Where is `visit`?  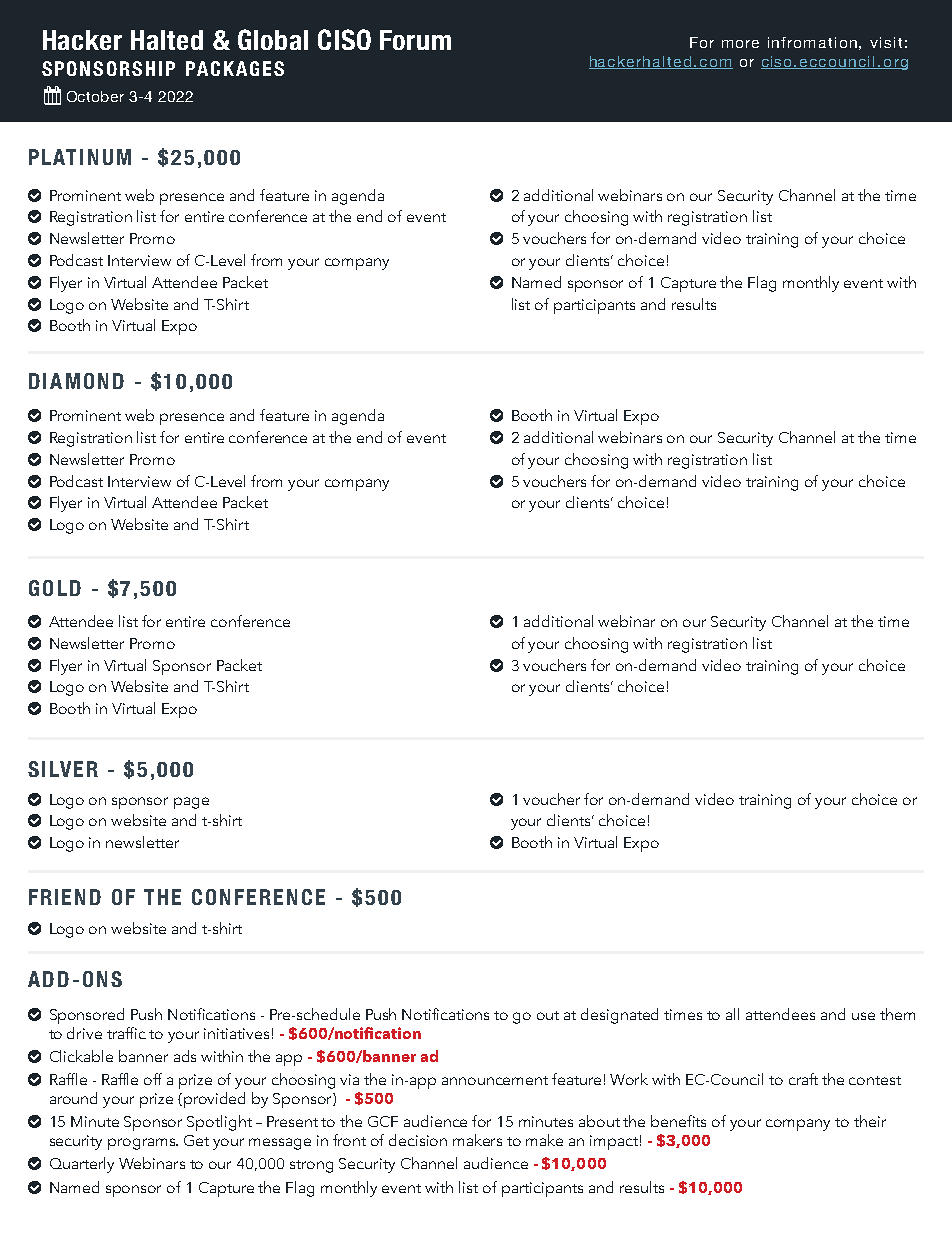
visit is located at coordinates (886, 42).
